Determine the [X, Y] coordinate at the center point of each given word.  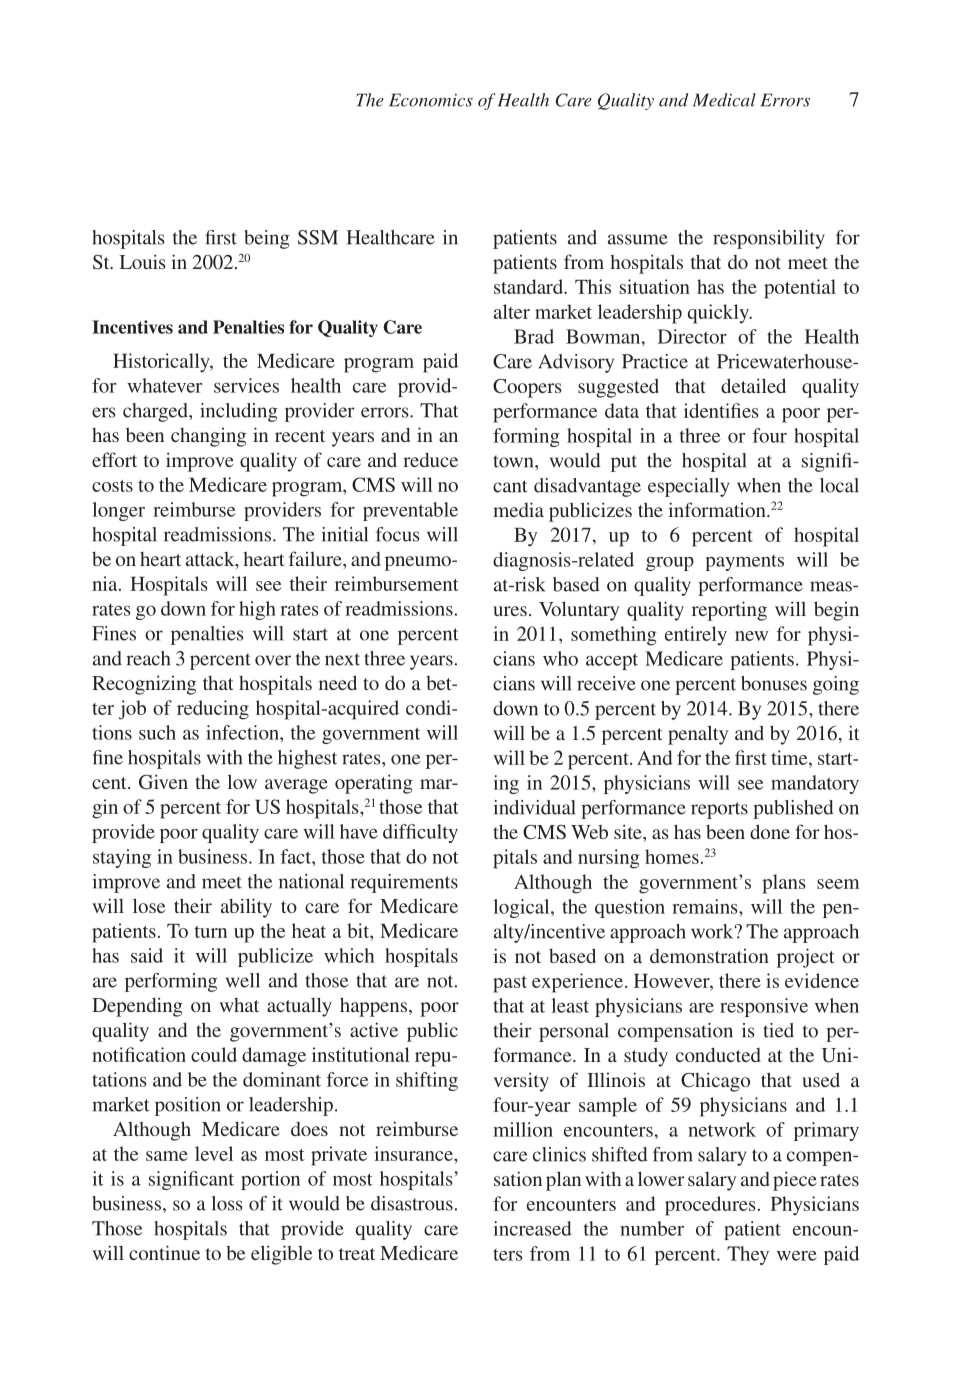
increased [532, 1228]
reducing [213, 710]
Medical [724, 100]
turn [211, 932]
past [510, 984]
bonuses [774, 683]
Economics [431, 100]
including [239, 412]
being [267, 239]
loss [227, 1203]
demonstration [709, 956]
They [748, 1255]
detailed [753, 385]
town [514, 461]
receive [606, 683]
